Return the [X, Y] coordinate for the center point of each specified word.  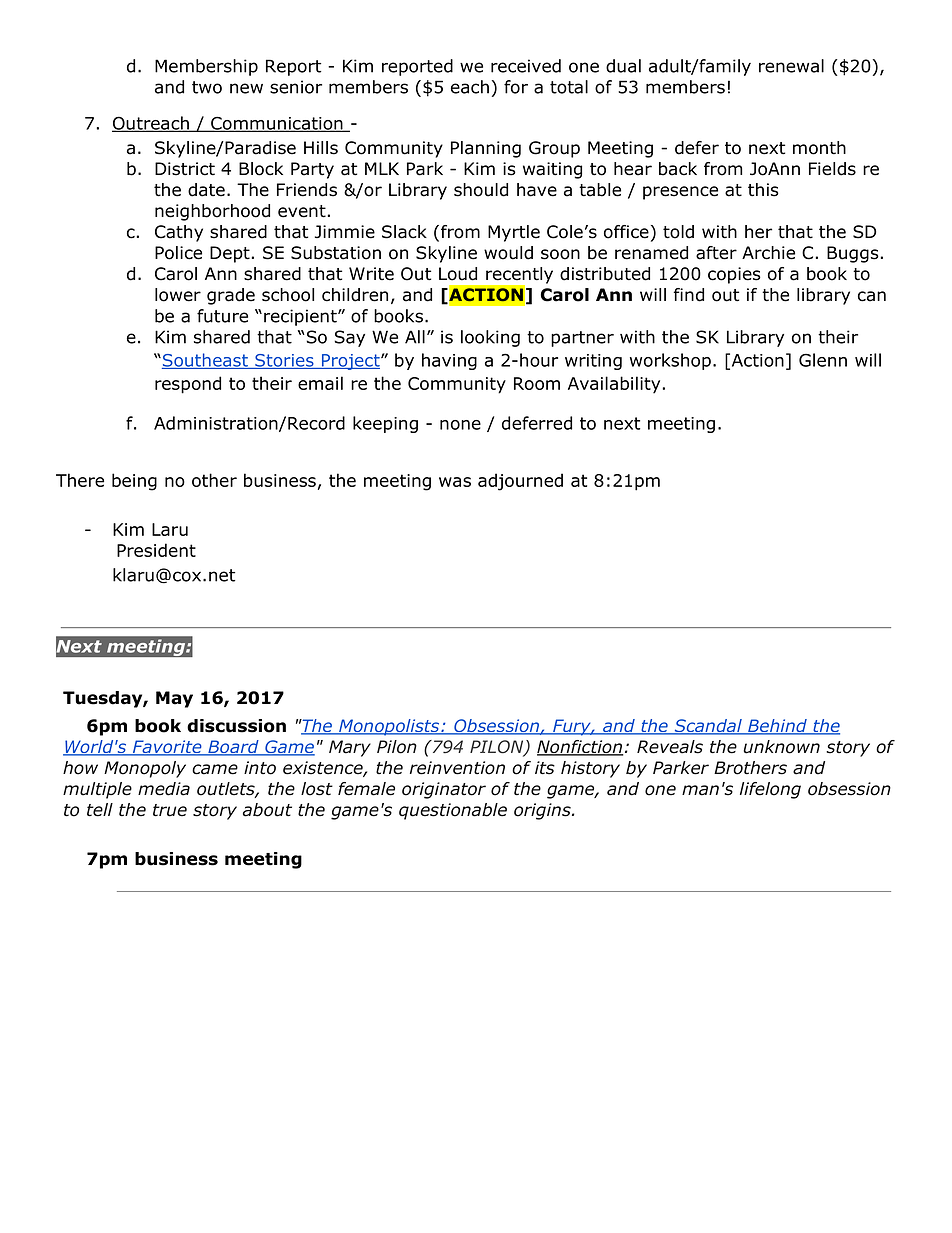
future [222, 316]
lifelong [770, 790]
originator [444, 790]
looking [490, 338]
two [207, 87]
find [688, 295]
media [164, 789]
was [455, 482]
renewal [791, 66]
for [516, 87]
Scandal [708, 727]
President [156, 550]
